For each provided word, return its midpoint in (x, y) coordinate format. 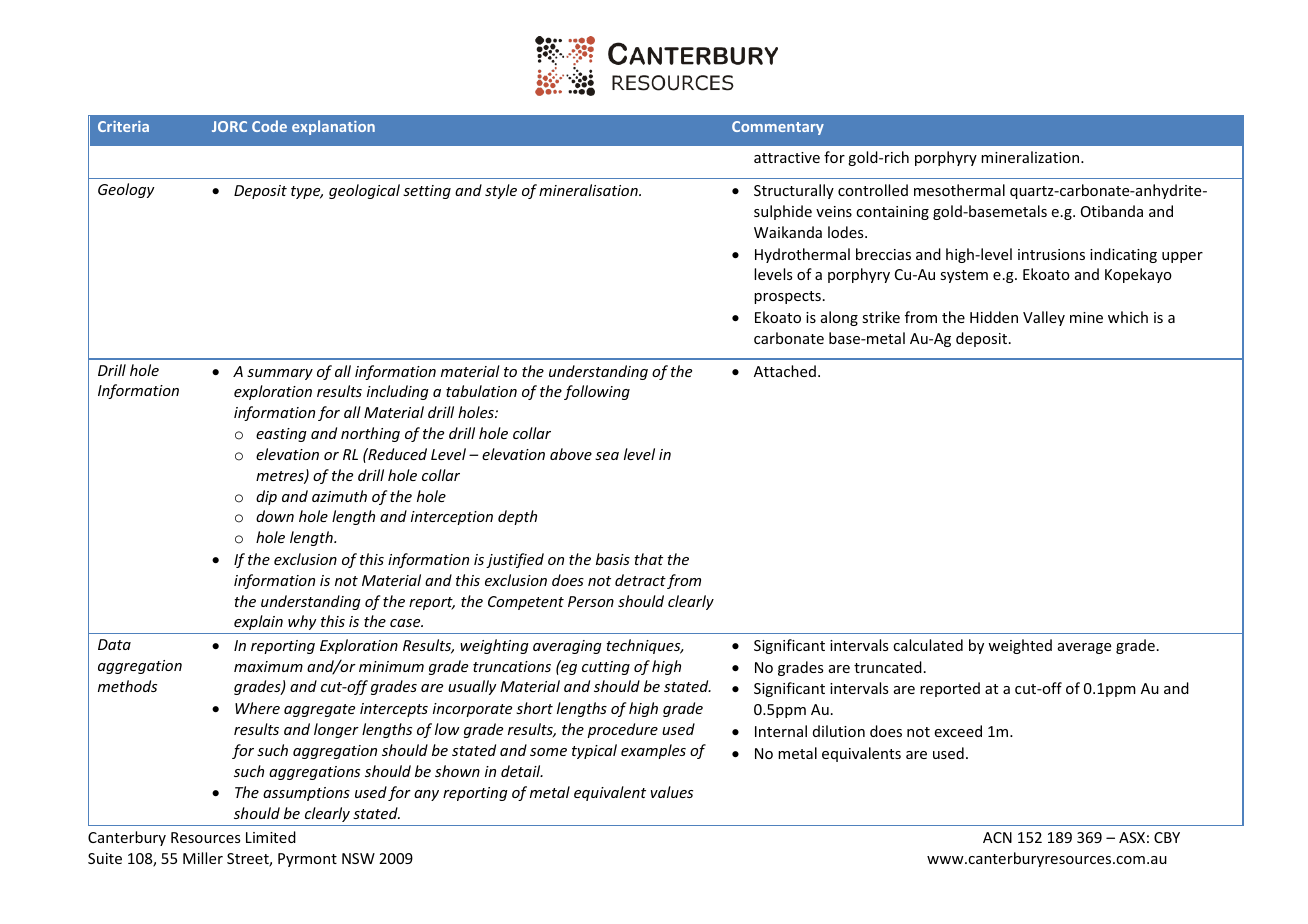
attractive (787, 157)
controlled (873, 190)
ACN (997, 837)
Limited (271, 837)
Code (269, 126)
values (672, 792)
